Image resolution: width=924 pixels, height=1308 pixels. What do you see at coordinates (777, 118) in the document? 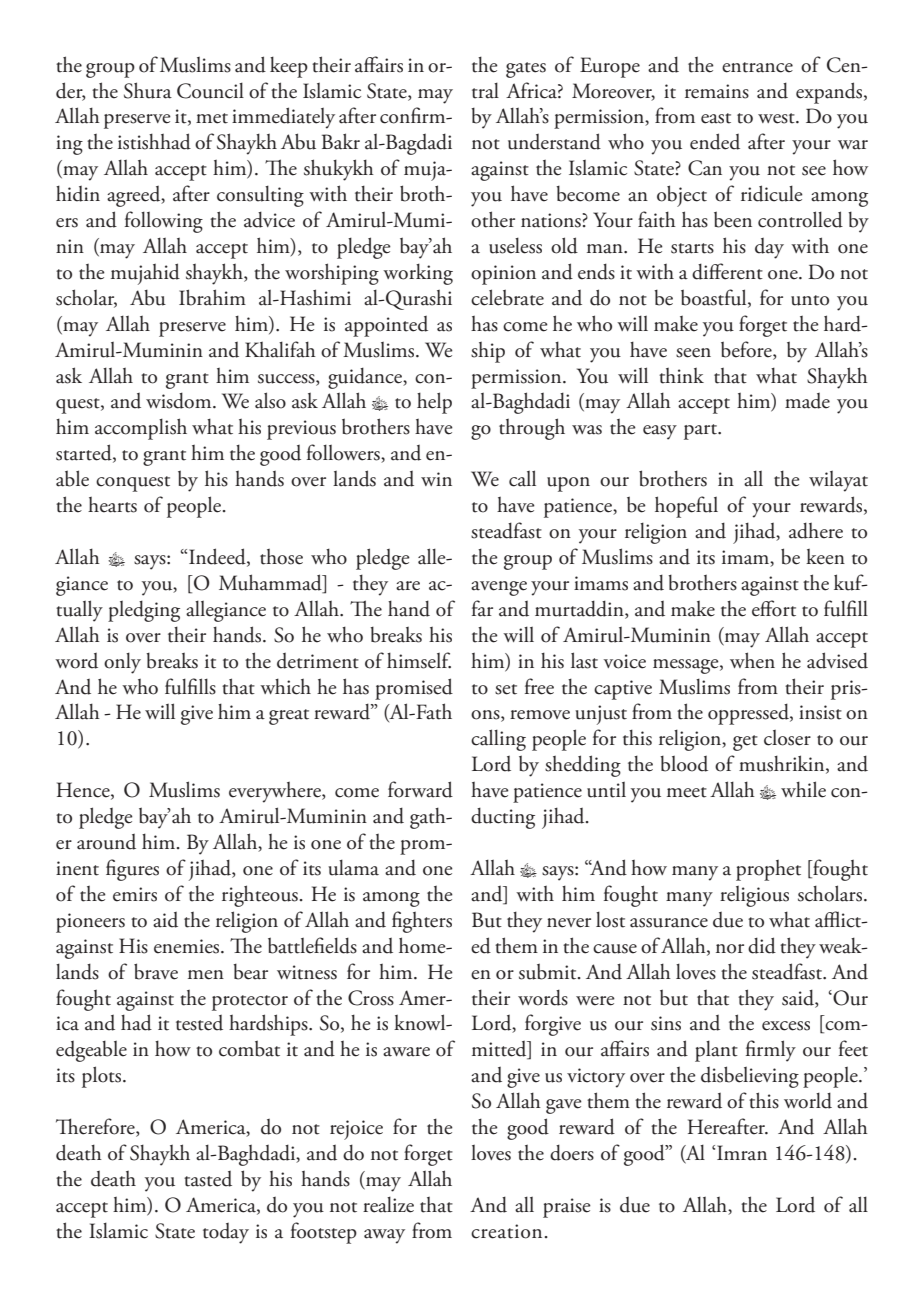
I see `west` at bounding box center [777, 118].
